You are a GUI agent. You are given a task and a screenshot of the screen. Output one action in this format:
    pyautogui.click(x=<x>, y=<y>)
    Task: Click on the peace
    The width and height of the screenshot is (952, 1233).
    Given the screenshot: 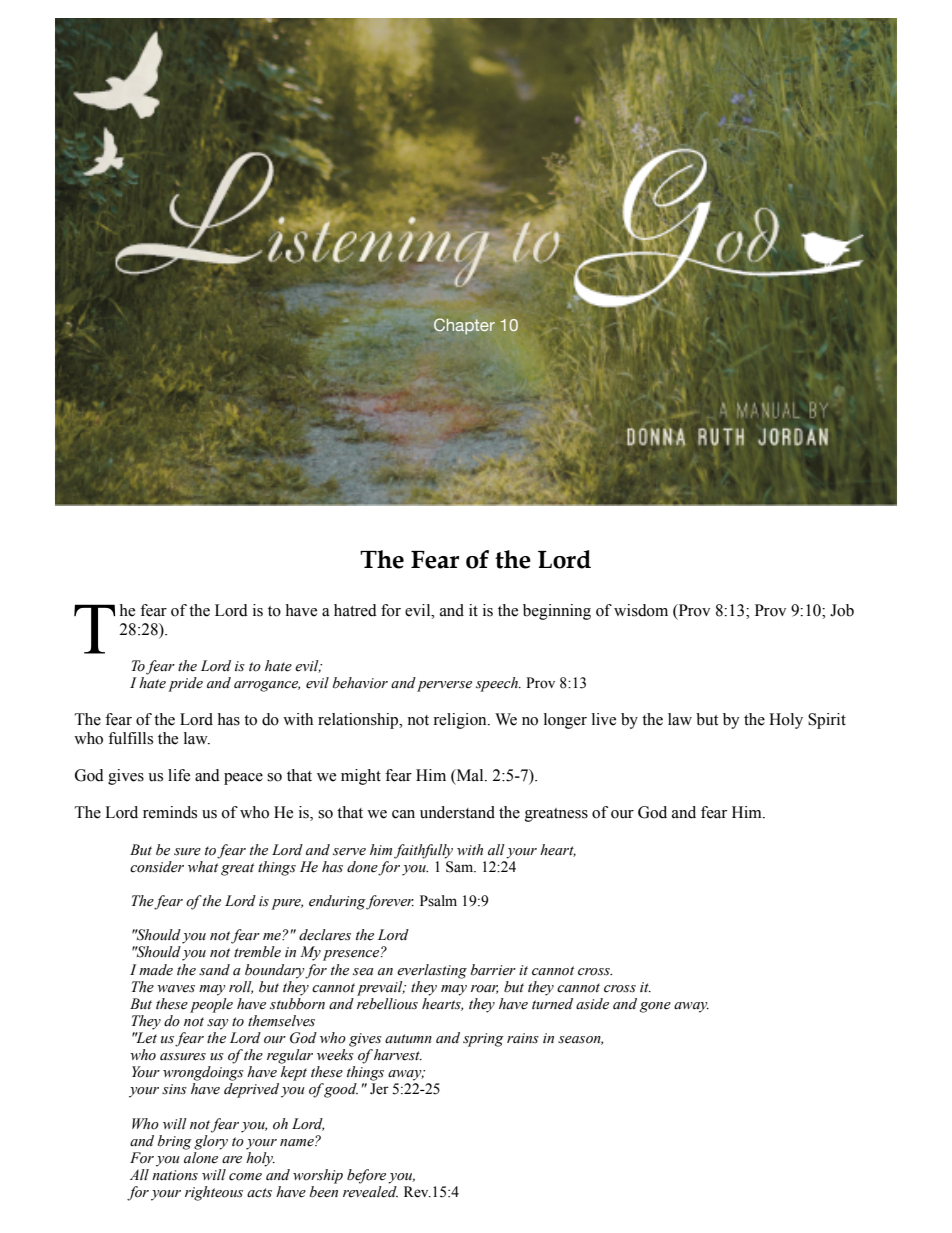 What is the action you would take?
    pyautogui.click(x=243, y=779)
